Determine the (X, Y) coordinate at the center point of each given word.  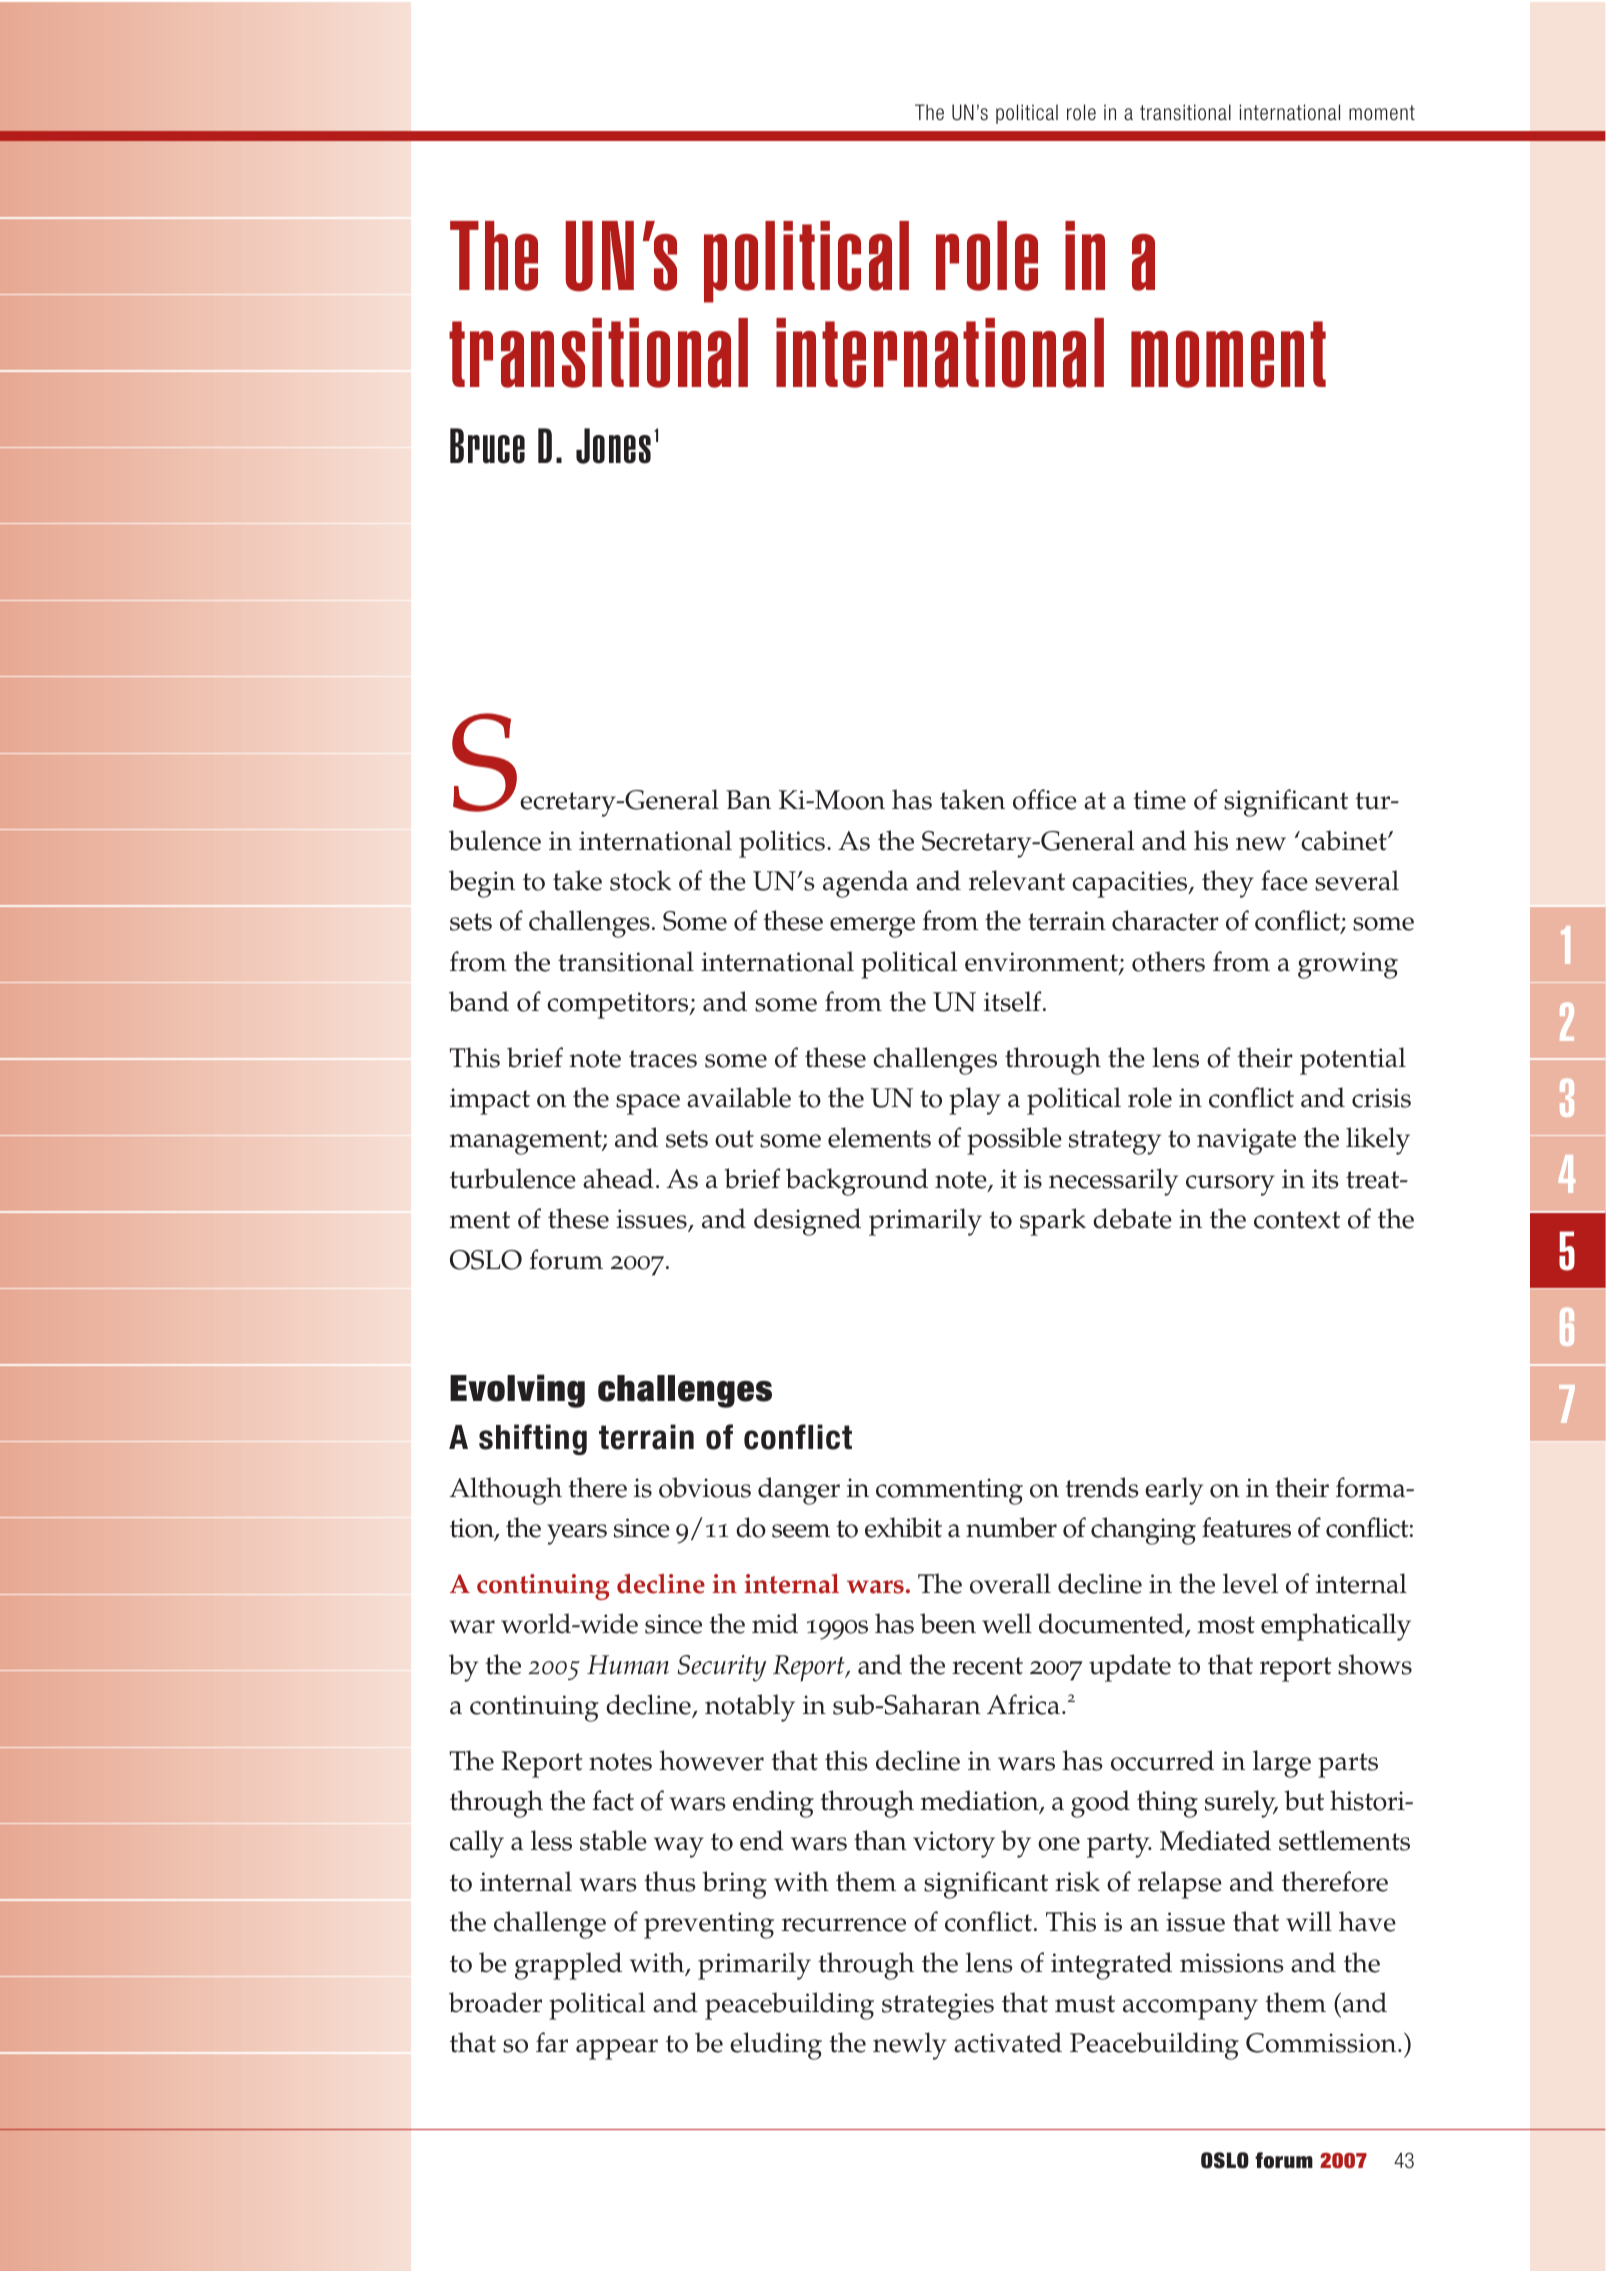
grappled (568, 1966)
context (1297, 1220)
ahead (618, 1178)
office (1045, 799)
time (1159, 800)
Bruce (487, 446)
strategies (938, 2006)
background (857, 1182)
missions (1232, 1963)
